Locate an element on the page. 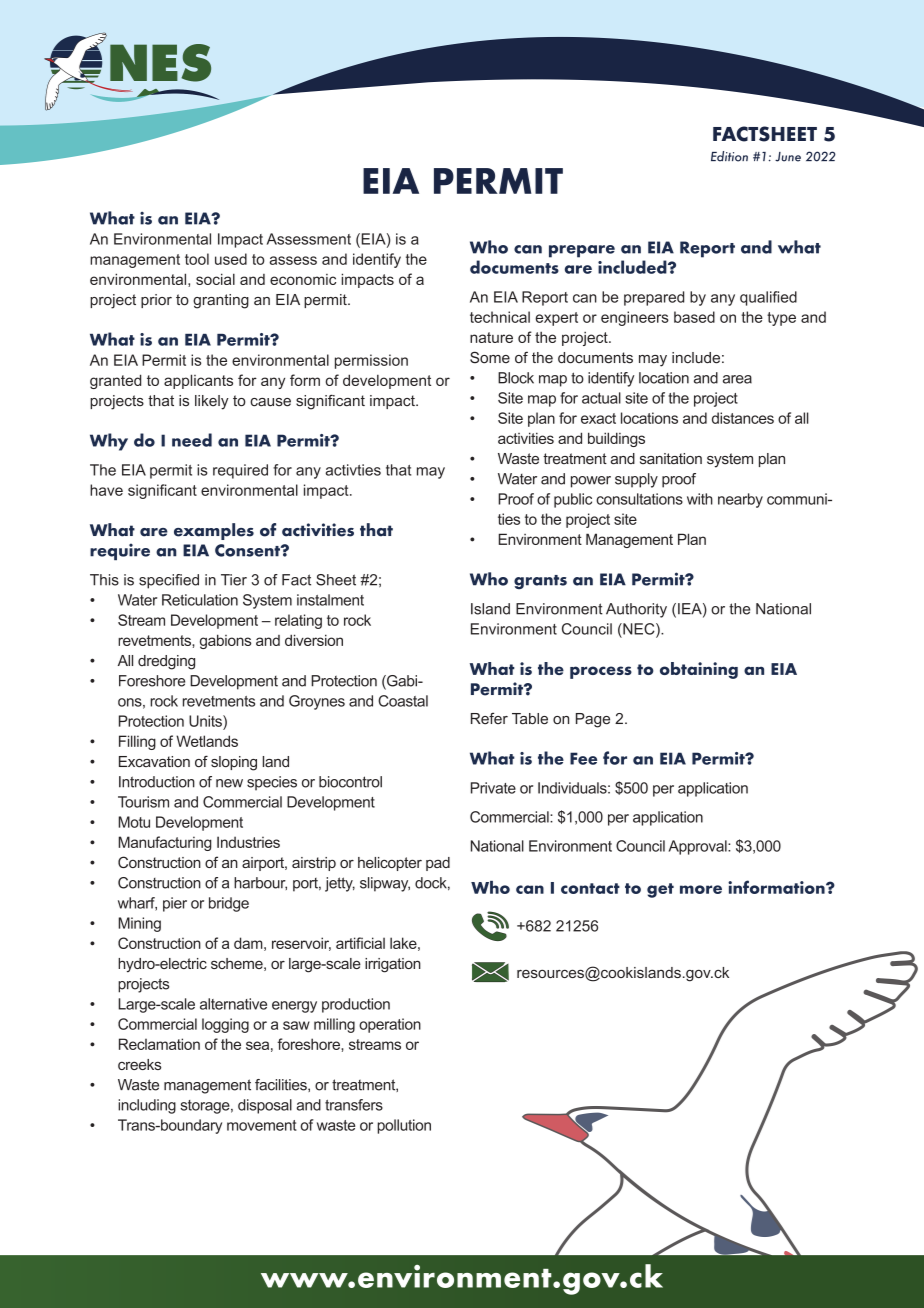 This page has width=924, height=1308. tool is located at coordinates (197, 259).
